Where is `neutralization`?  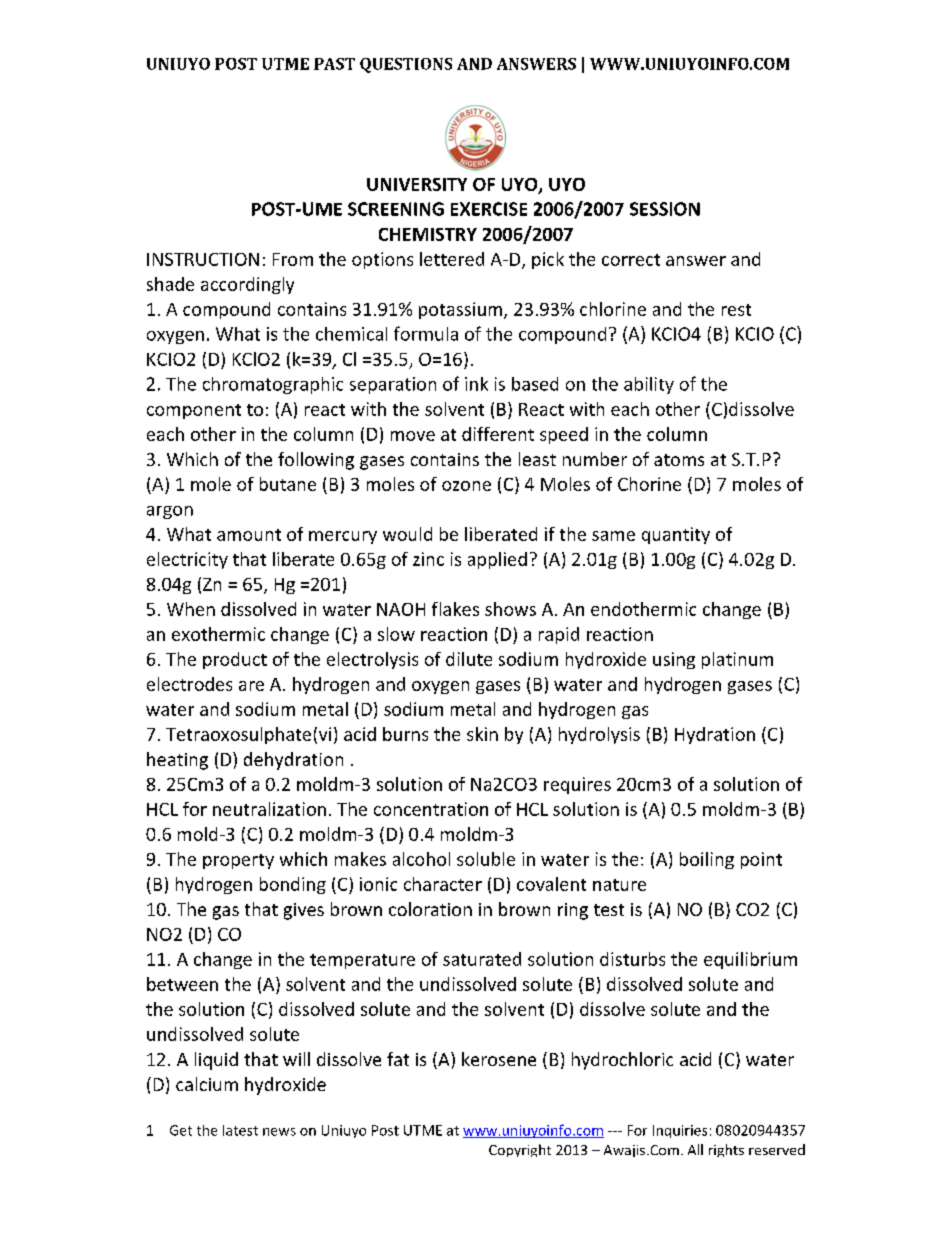
neutralization is located at coordinates (269, 809).
